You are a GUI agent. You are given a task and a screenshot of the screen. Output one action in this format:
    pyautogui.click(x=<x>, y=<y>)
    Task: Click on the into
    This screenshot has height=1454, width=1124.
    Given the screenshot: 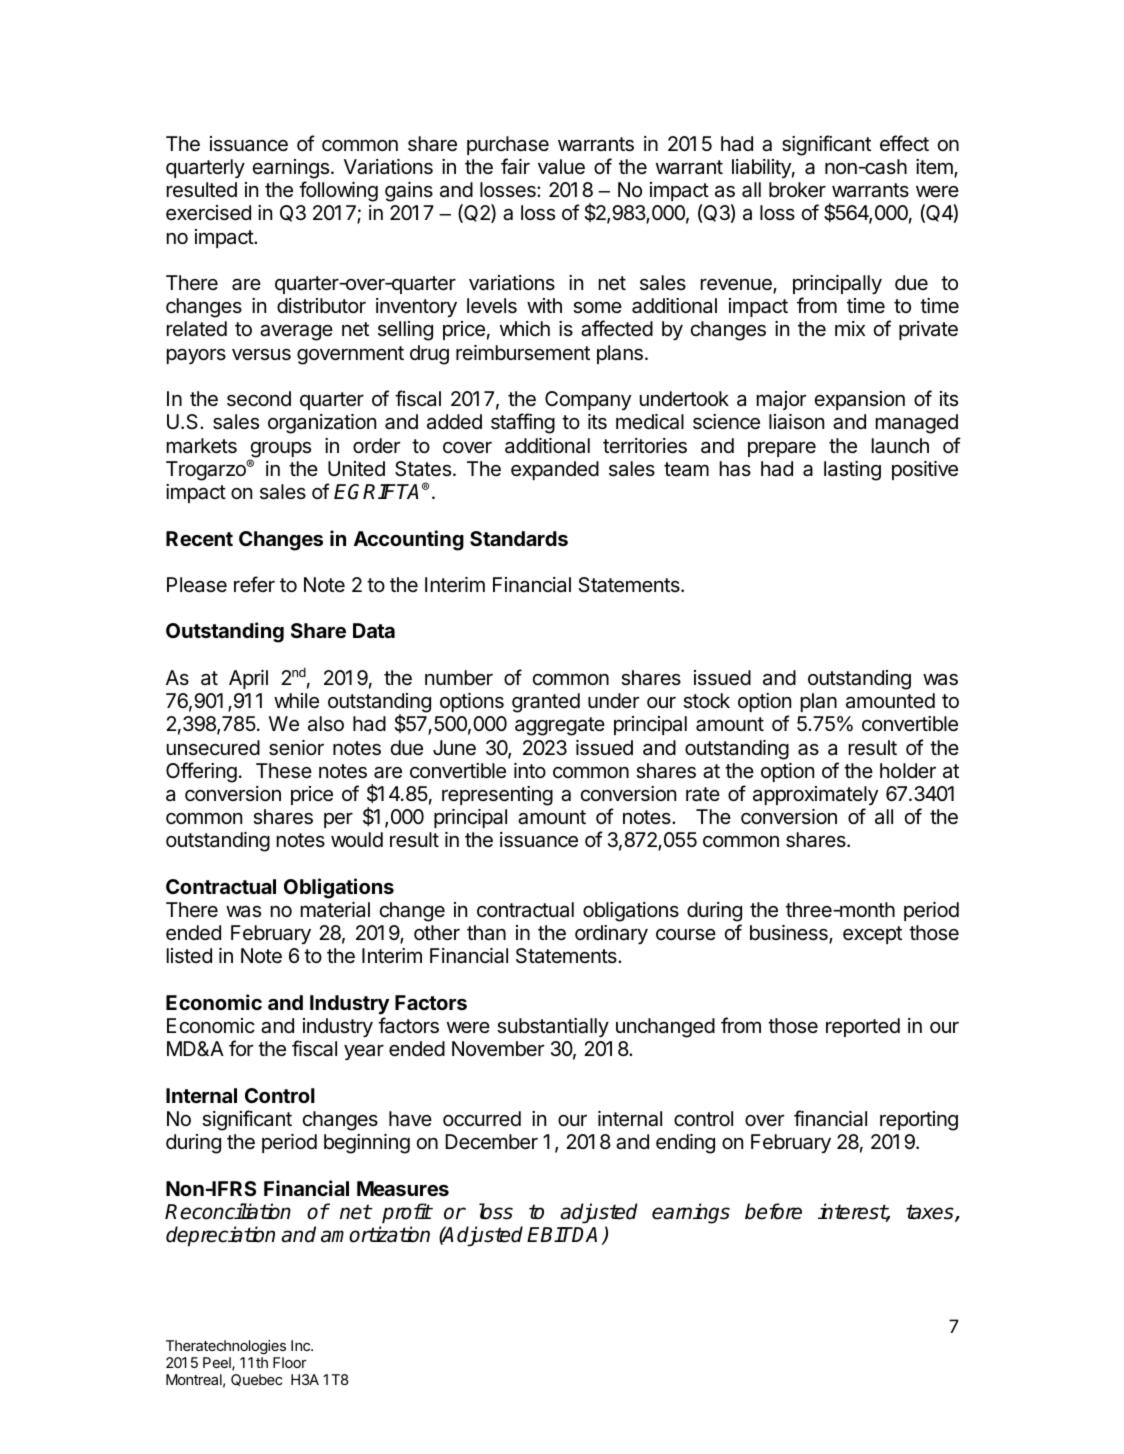 What is the action you would take?
    pyautogui.click(x=530, y=770)
